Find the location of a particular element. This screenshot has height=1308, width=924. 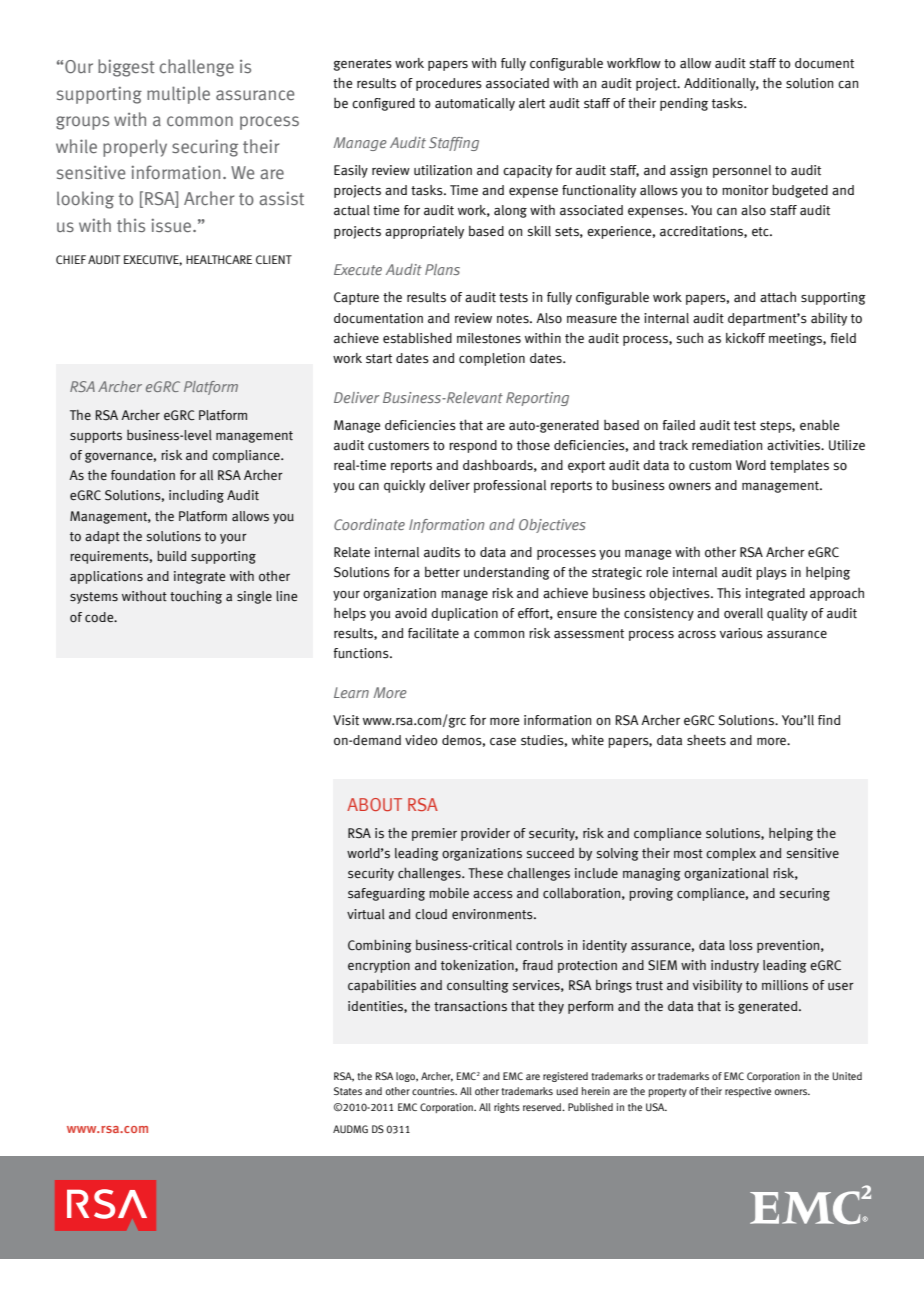

video is located at coordinates (421, 740).
